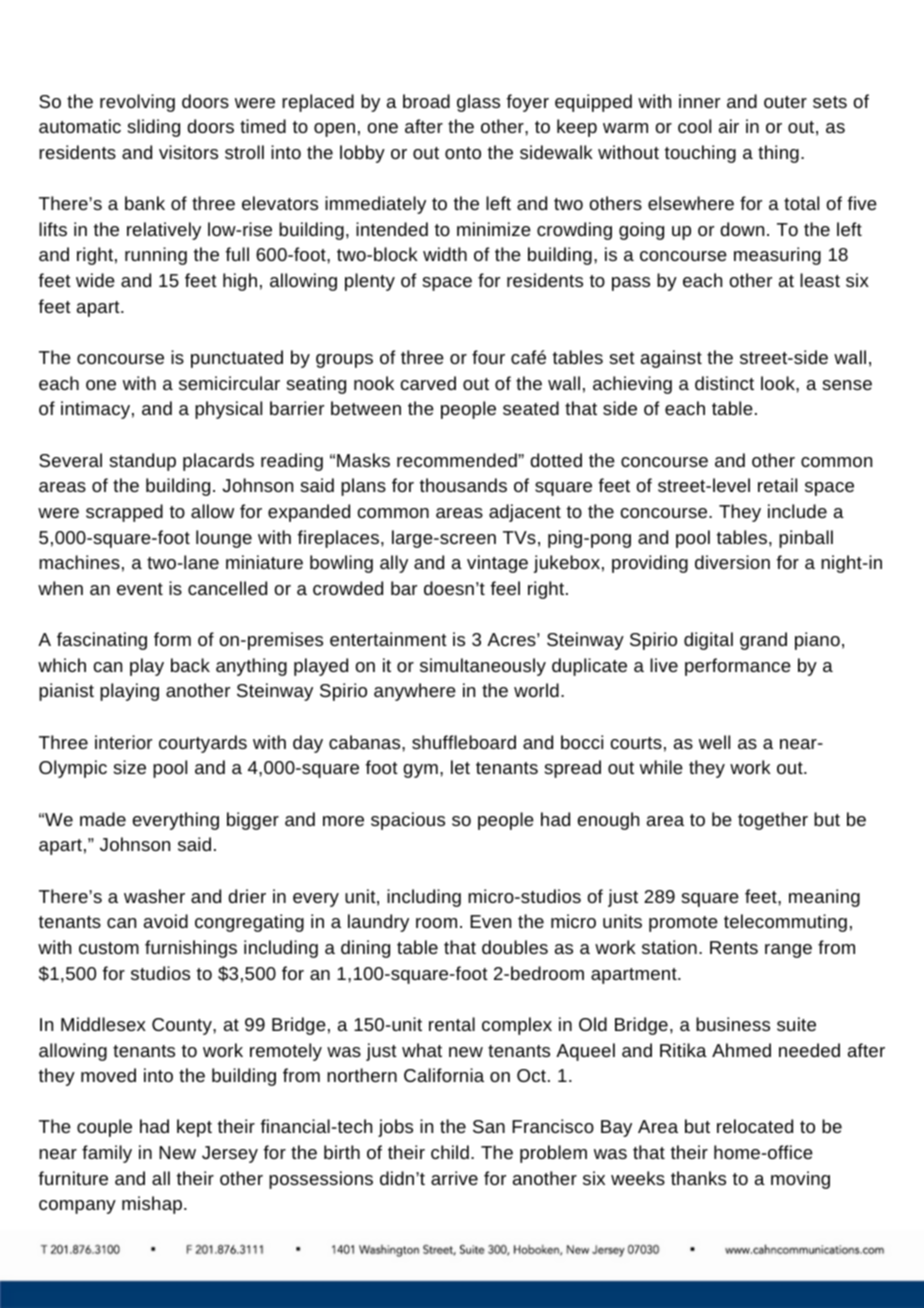 Image resolution: width=924 pixels, height=1308 pixels. Describe the element at coordinates (463, 153) in the document. I see `onto` at that location.
